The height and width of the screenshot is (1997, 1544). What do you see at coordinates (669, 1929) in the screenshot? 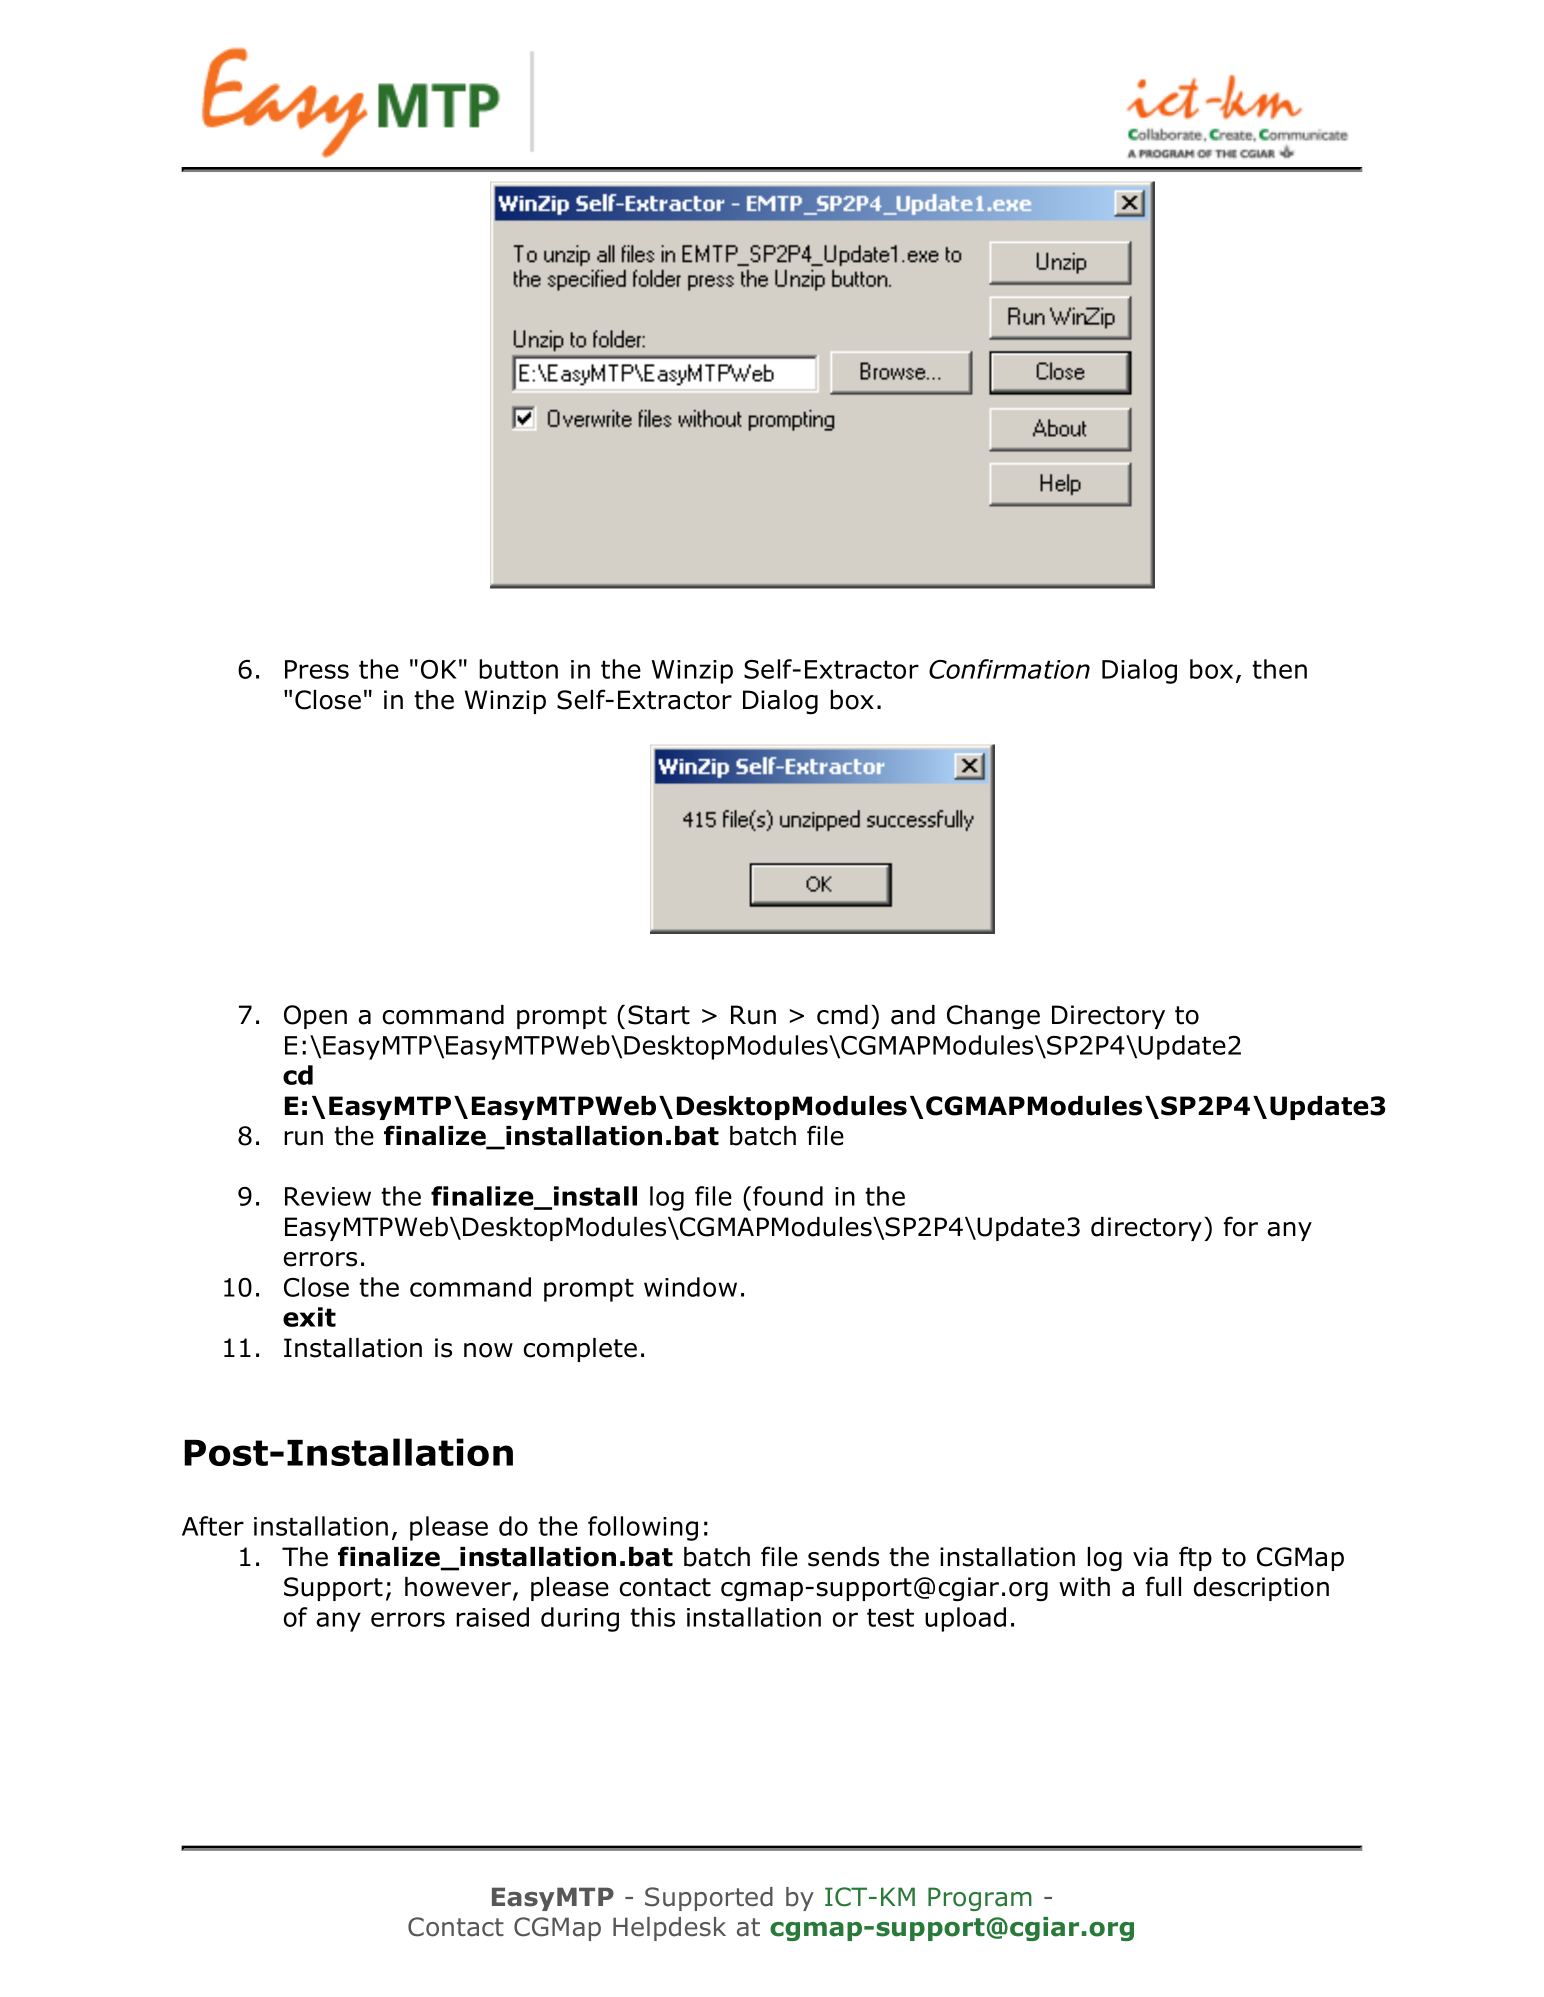
I see `Helpdesk` at bounding box center [669, 1929].
